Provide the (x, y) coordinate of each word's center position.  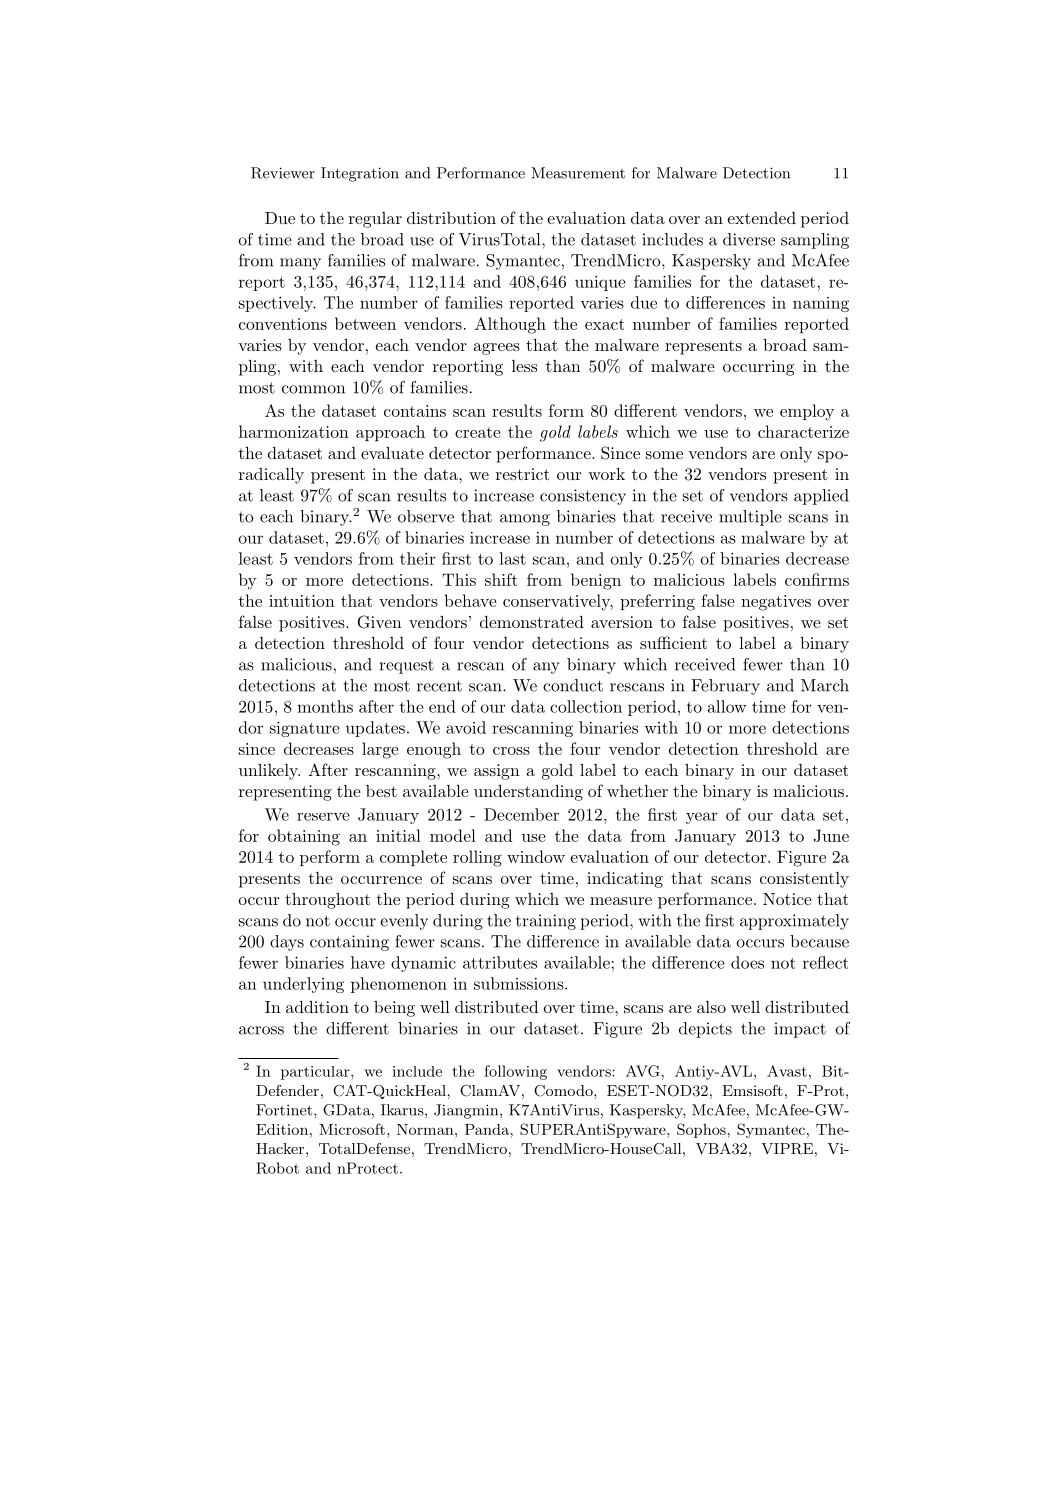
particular (316, 1073)
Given (380, 622)
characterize (803, 431)
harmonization (294, 431)
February (725, 687)
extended (762, 218)
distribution (451, 218)
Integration (360, 174)
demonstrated (532, 622)
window (536, 856)
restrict (522, 474)
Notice (787, 899)
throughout (327, 901)
